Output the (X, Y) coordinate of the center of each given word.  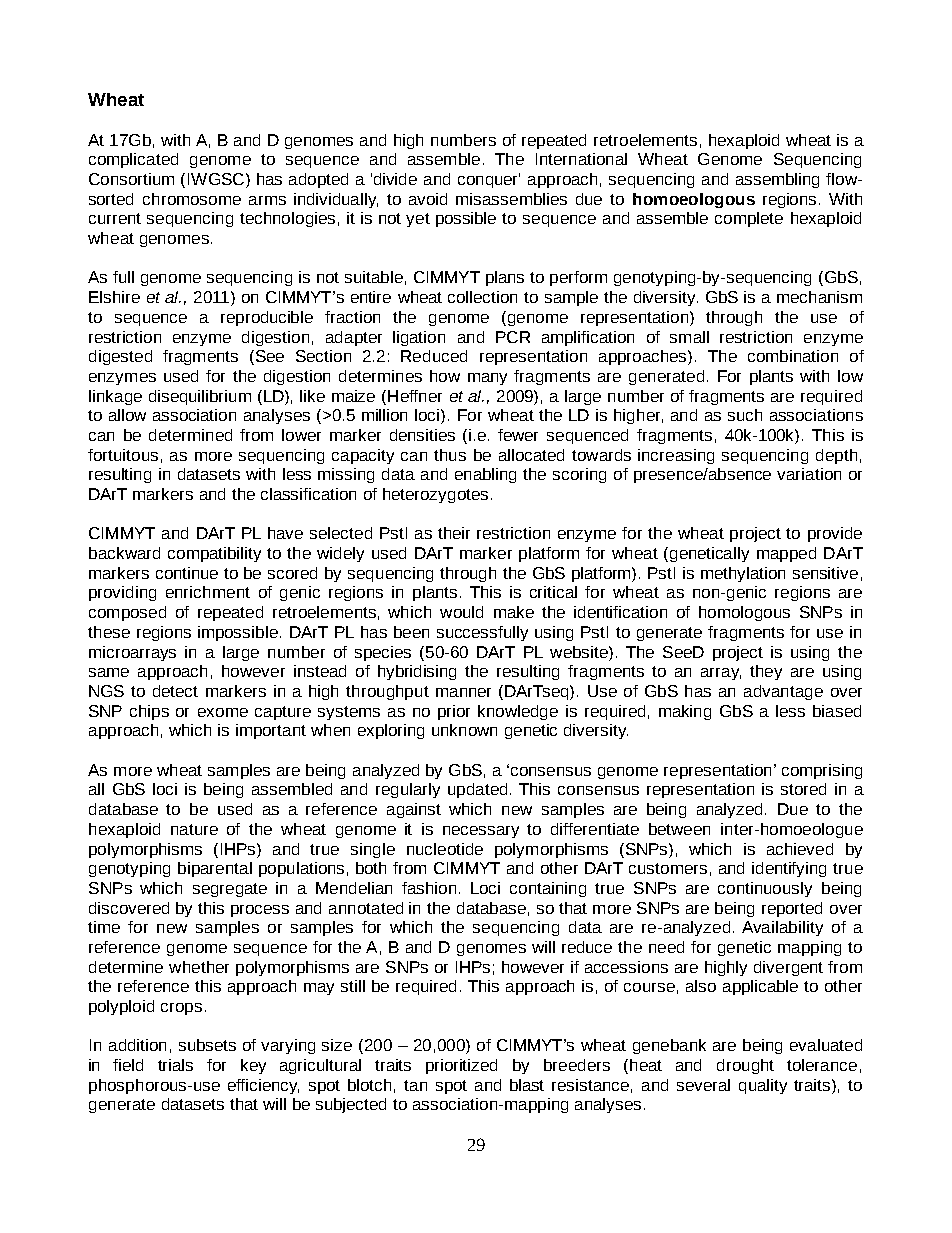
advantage (783, 692)
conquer (489, 180)
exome (223, 712)
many (487, 379)
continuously (765, 889)
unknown (464, 730)
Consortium (131, 179)
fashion (429, 888)
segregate (230, 890)
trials (175, 1065)
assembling (777, 180)
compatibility (214, 554)
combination (793, 356)
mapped (786, 554)
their (454, 533)
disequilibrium (200, 397)
